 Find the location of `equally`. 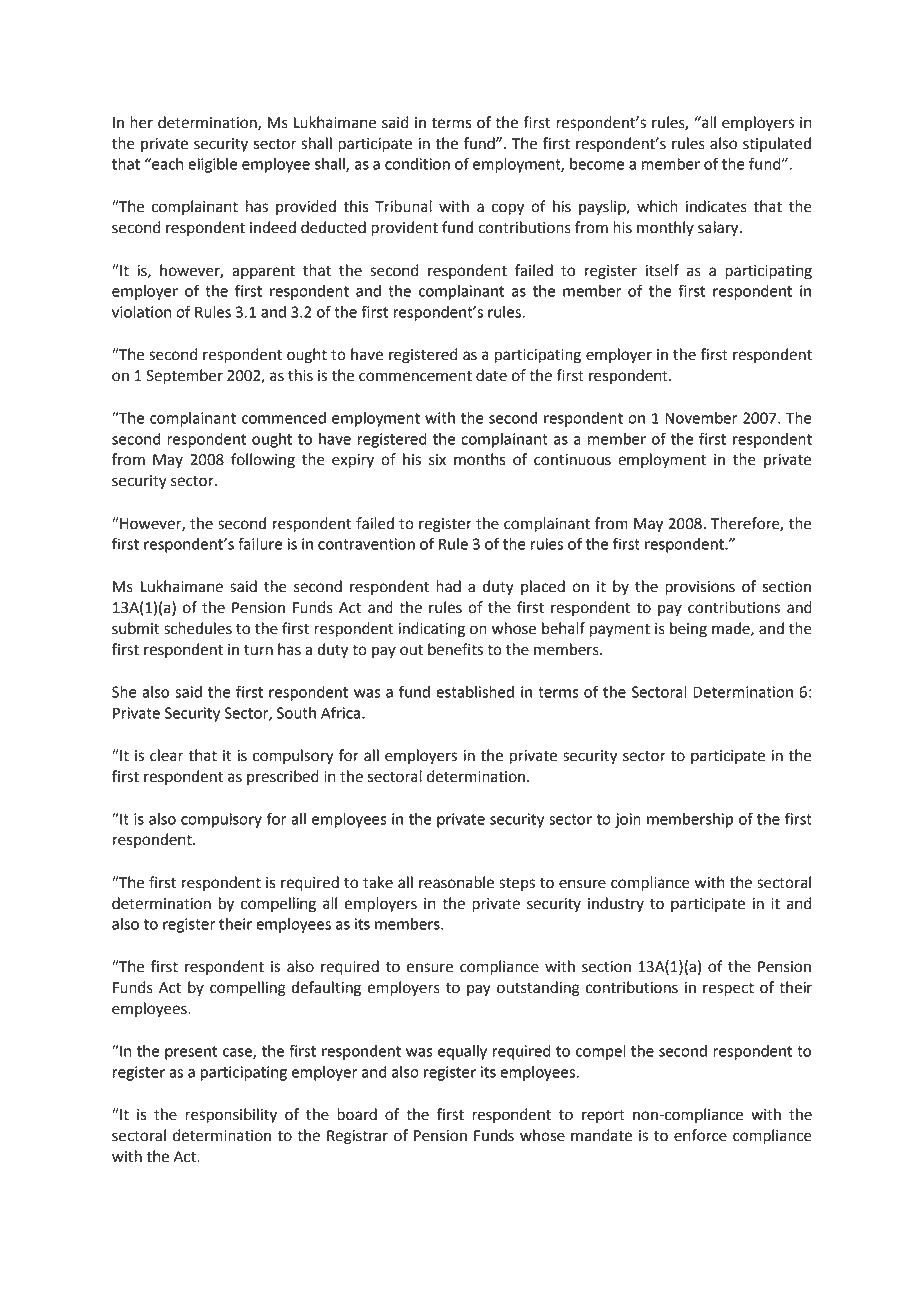

equally is located at coordinates (462, 1052).
